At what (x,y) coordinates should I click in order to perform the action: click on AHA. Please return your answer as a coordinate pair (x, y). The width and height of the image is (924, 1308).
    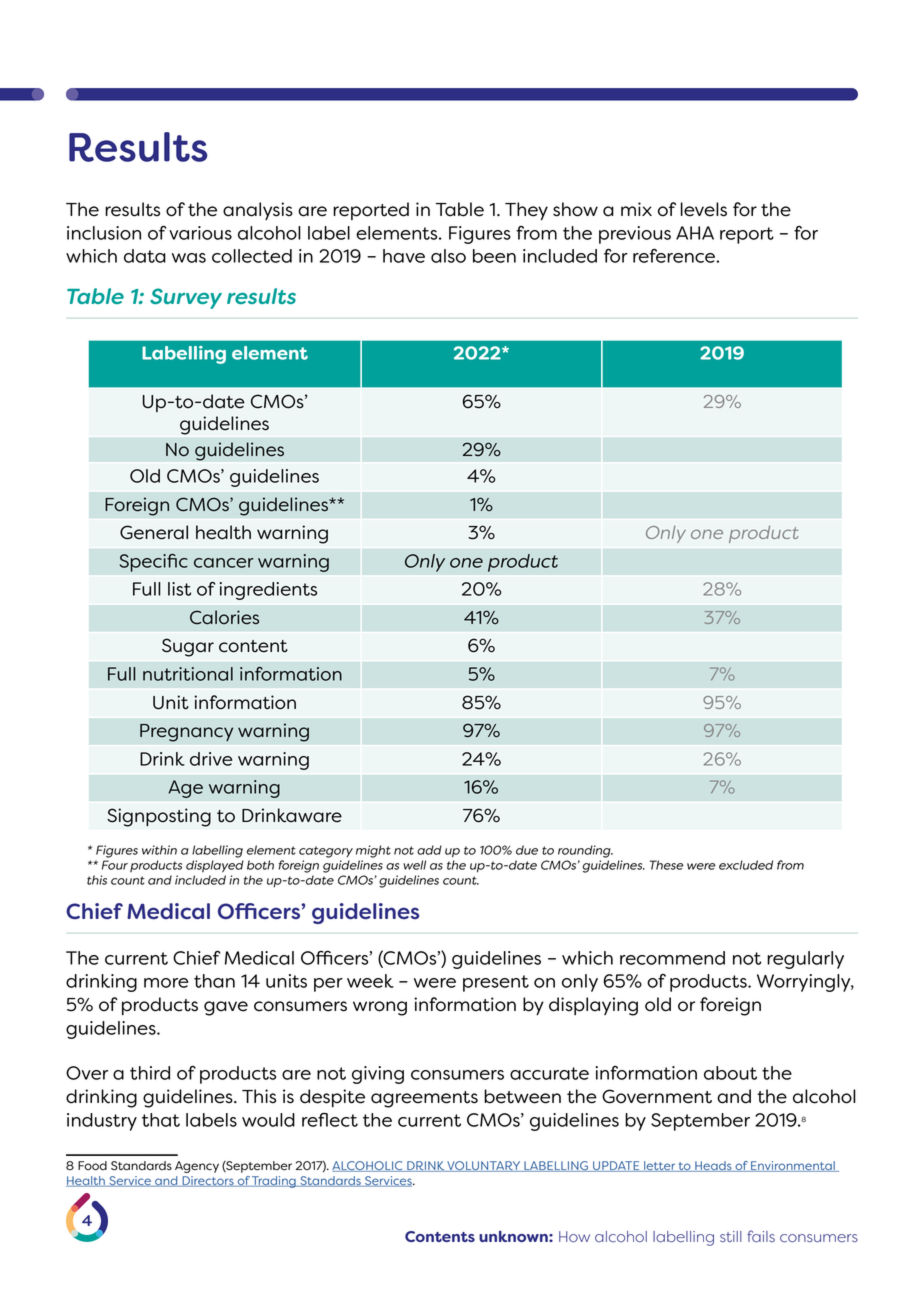
    Looking at the image, I should click on (695, 233).
